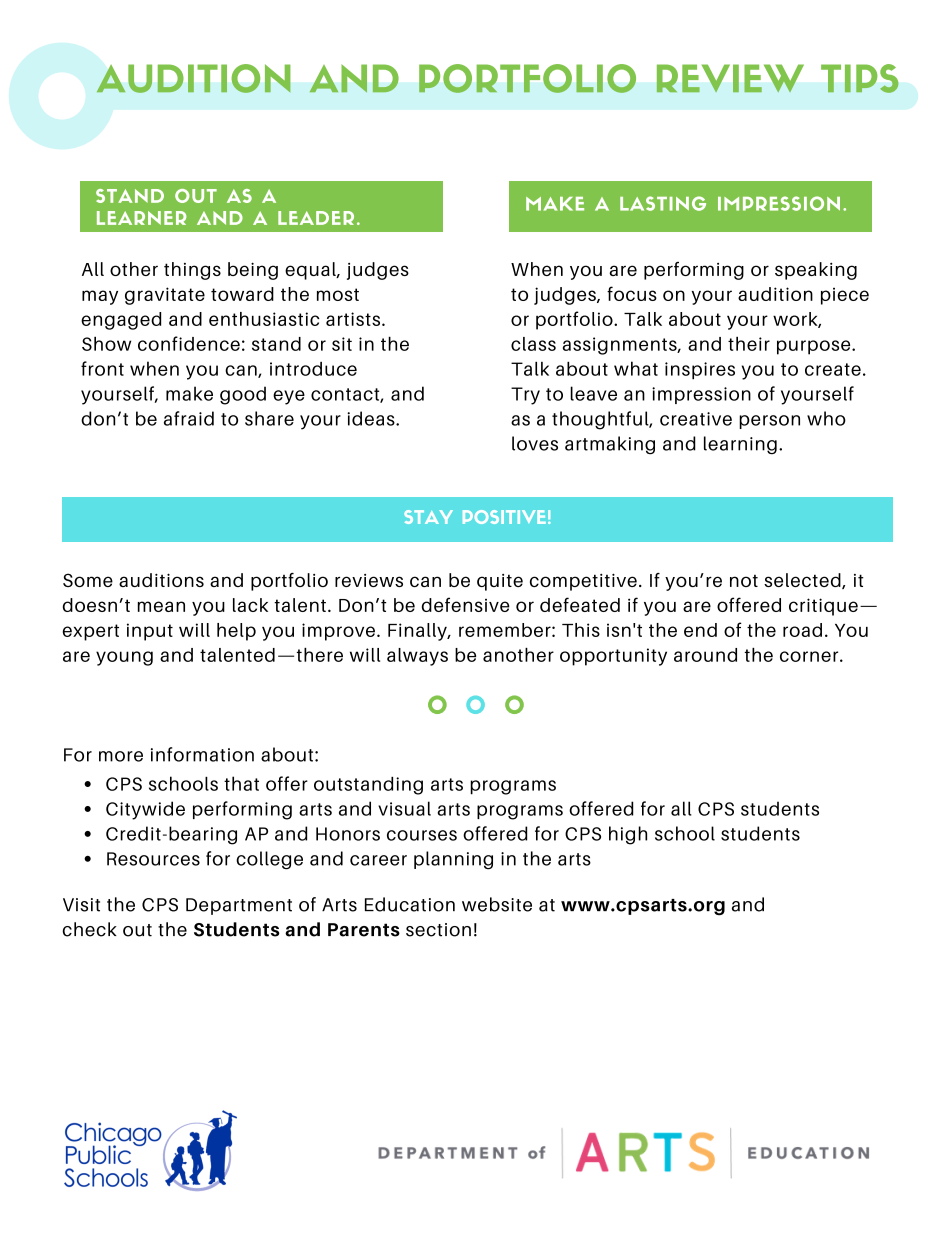 This screenshot has width=952, height=1233. I want to click on LEARNER, so click(142, 218).
